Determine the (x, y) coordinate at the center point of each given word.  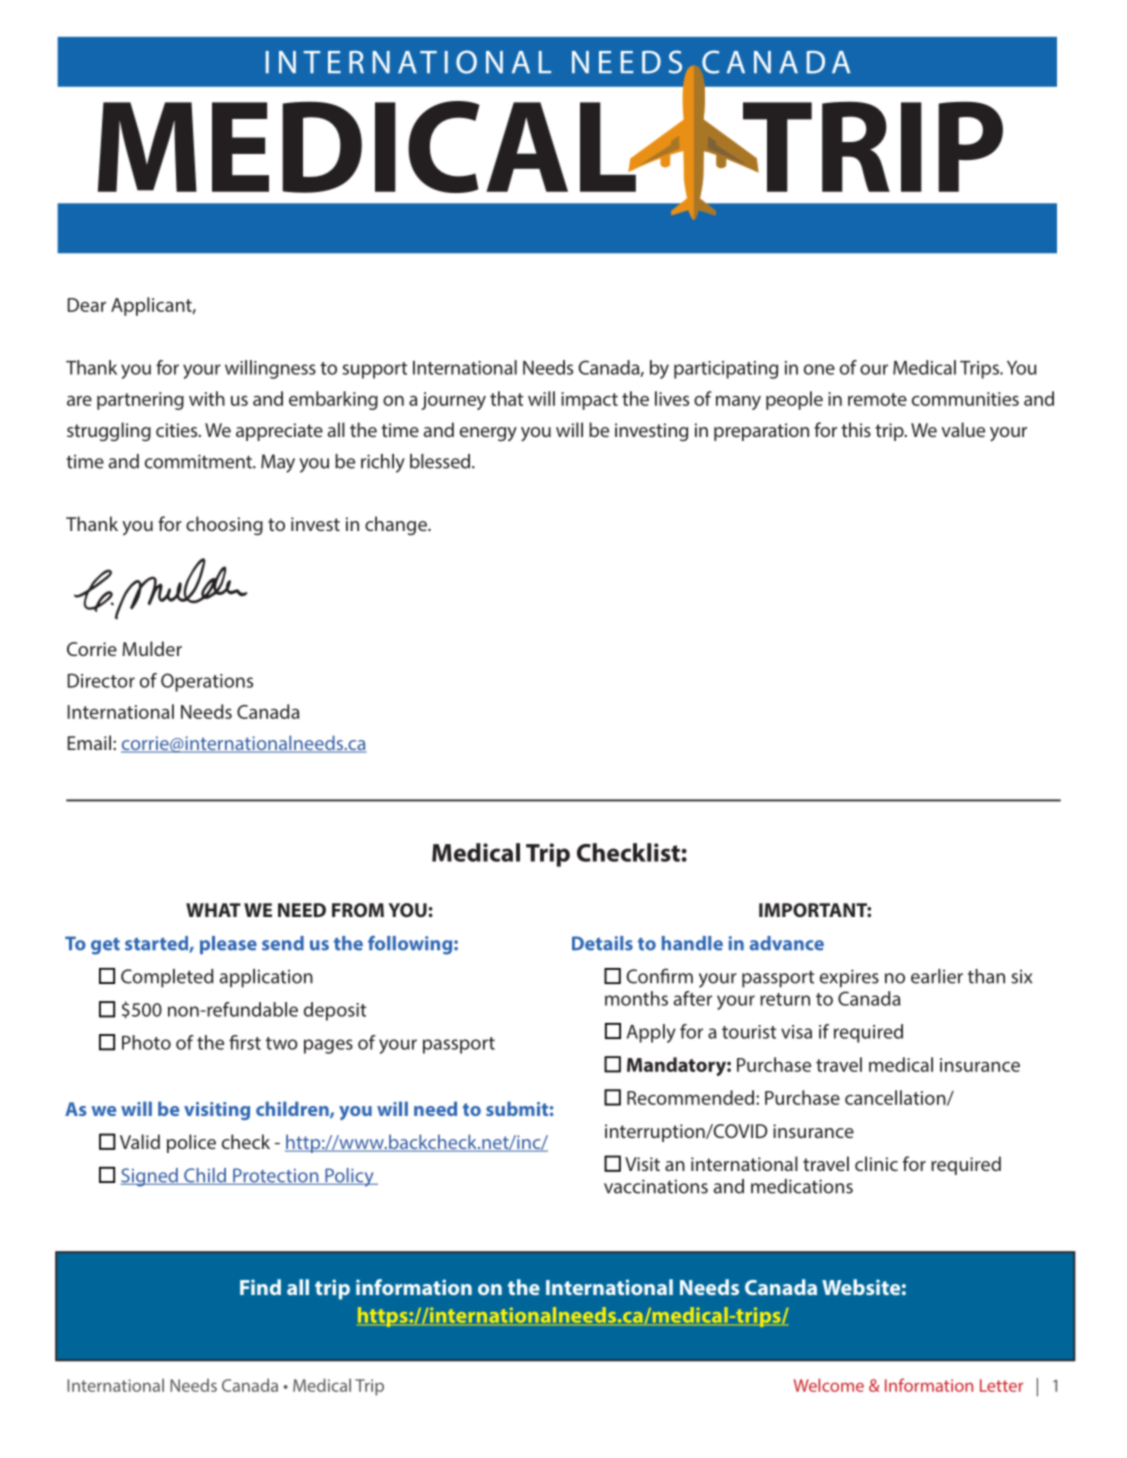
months (636, 998)
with (207, 398)
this (856, 429)
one (819, 369)
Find (260, 1287)
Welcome (829, 1385)
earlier (937, 976)
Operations (207, 682)
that (506, 398)
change (397, 525)
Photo (146, 1042)
